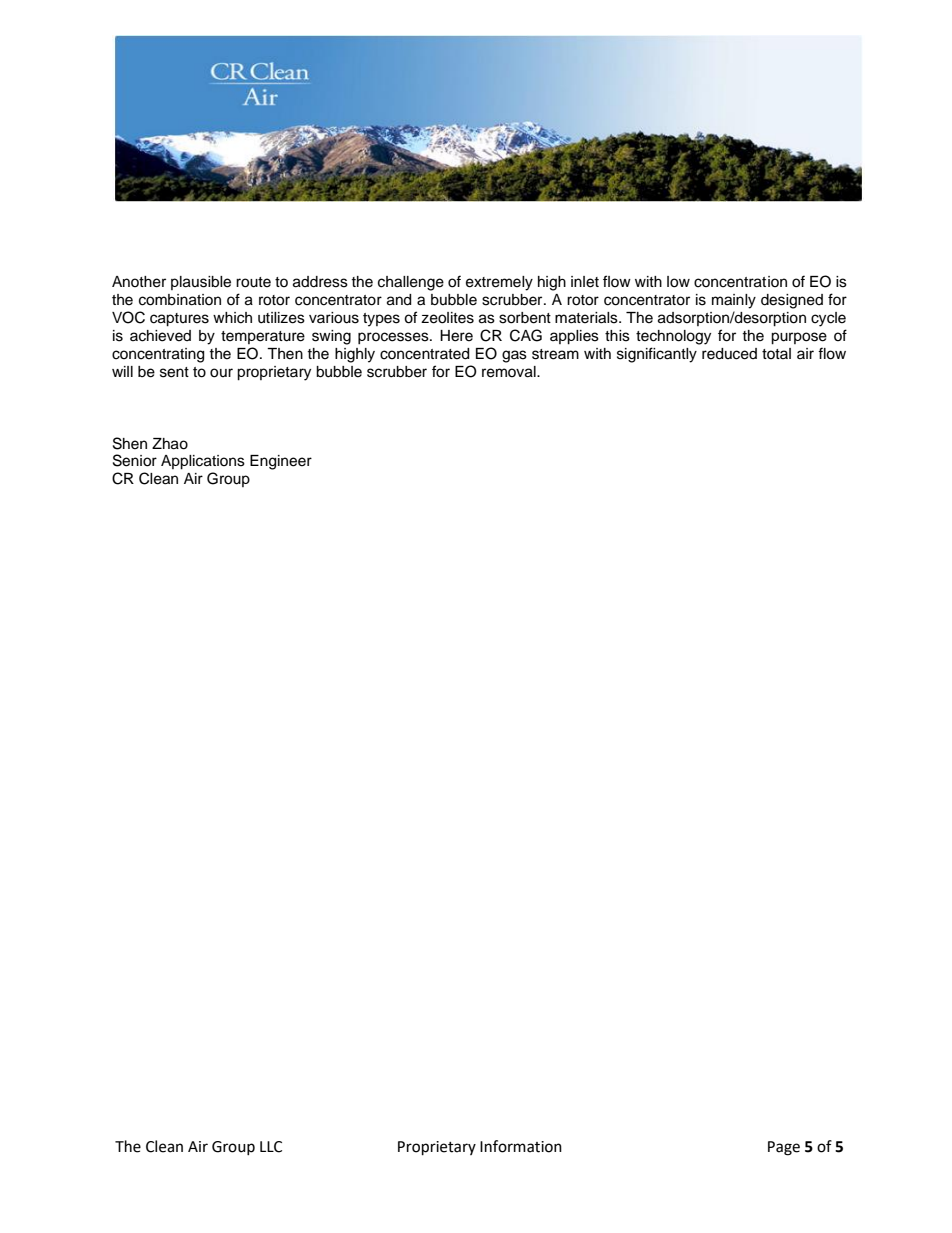 The height and width of the image is (1233, 952). I want to click on reduced, so click(729, 354).
